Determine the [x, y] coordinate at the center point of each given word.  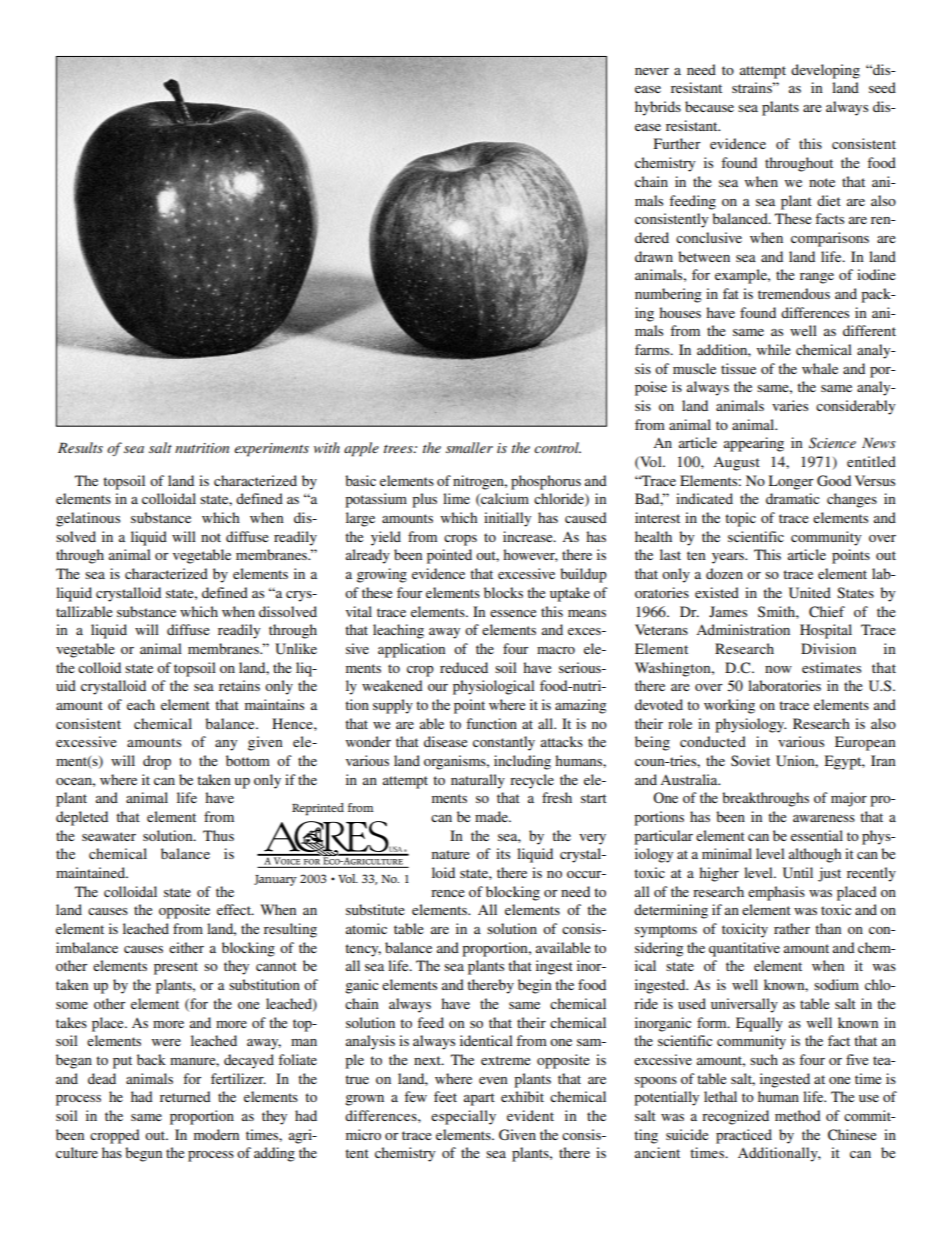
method [798, 1115]
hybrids [658, 108]
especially [463, 1117]
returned [185, 1096]
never [652, 71]
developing [825, 71]
